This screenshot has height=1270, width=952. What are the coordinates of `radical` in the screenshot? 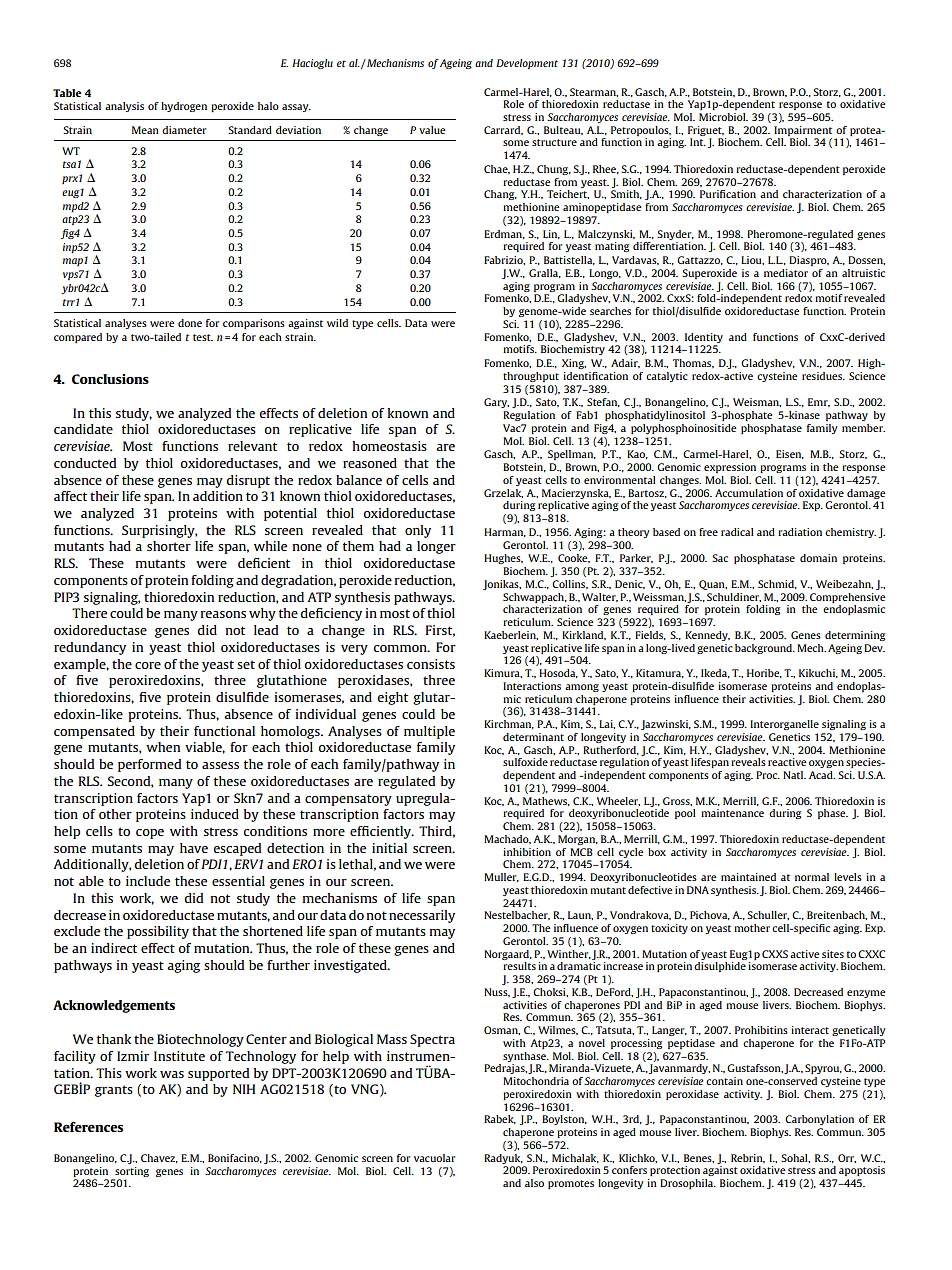 It's located at (737, 532).
